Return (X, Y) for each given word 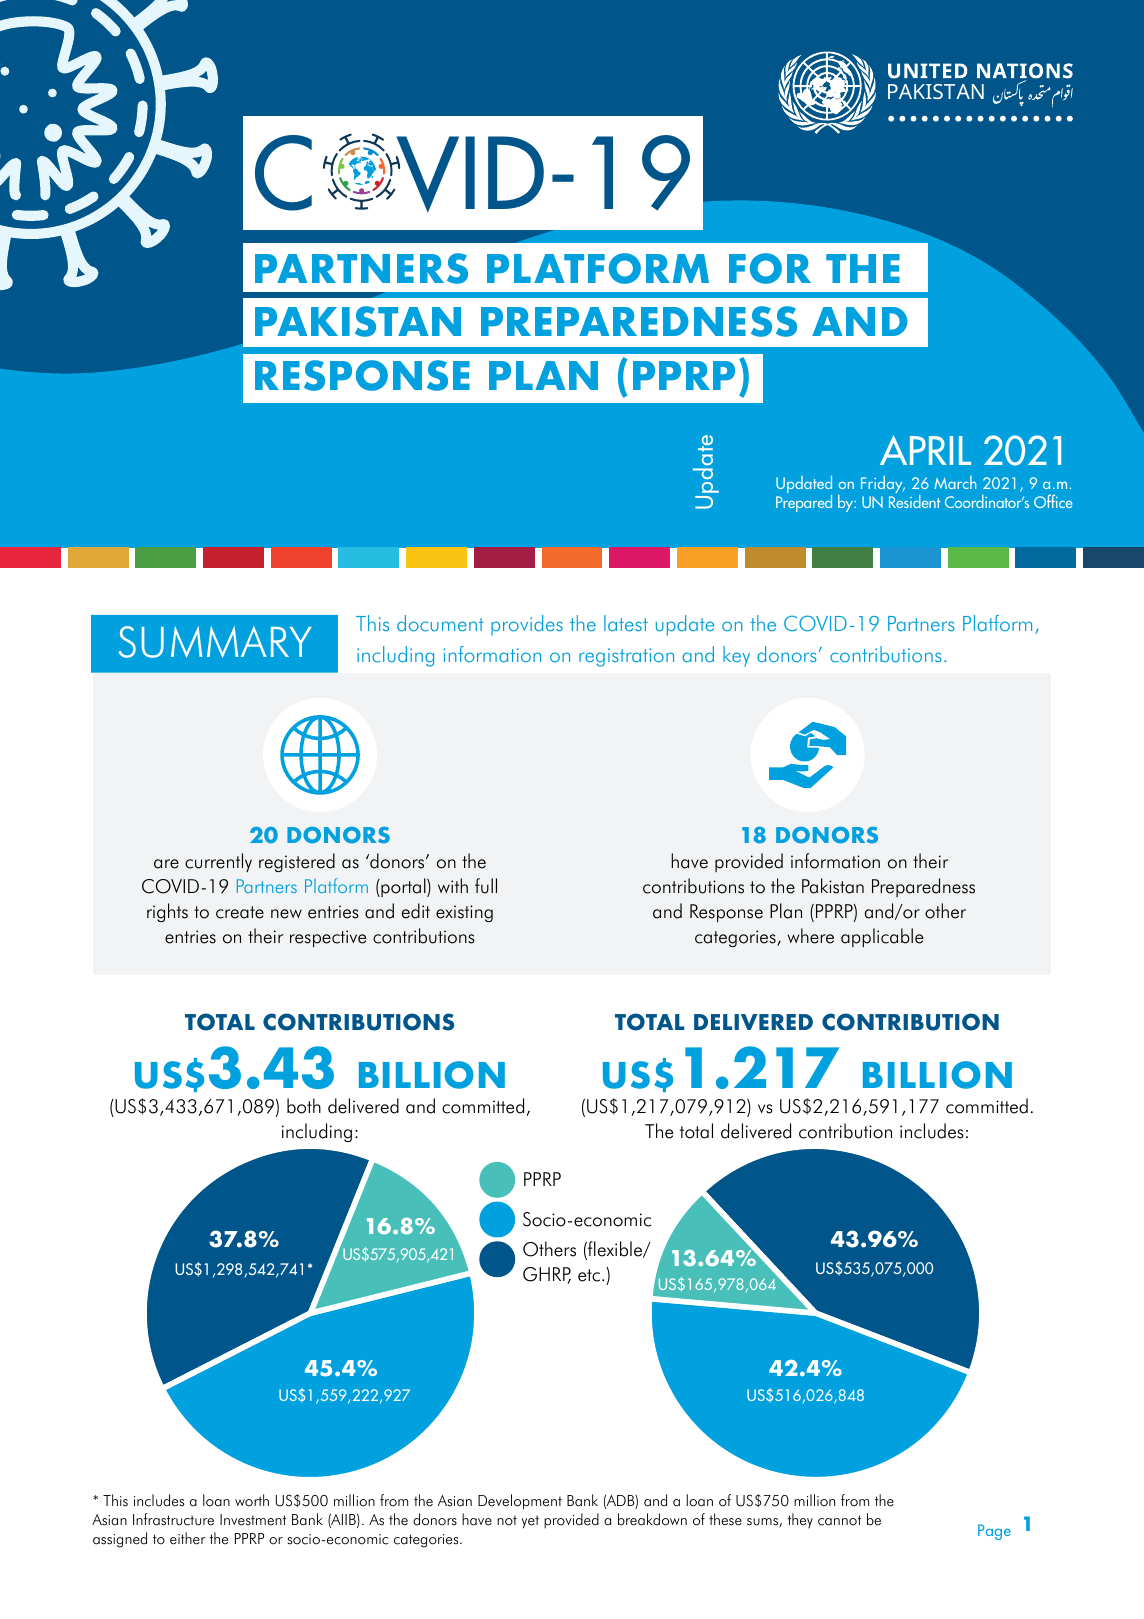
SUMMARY (215, 642)
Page (994, 1532)
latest (626, 623)
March (955, 482)
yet (530, 1522)
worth (252, 1500)
